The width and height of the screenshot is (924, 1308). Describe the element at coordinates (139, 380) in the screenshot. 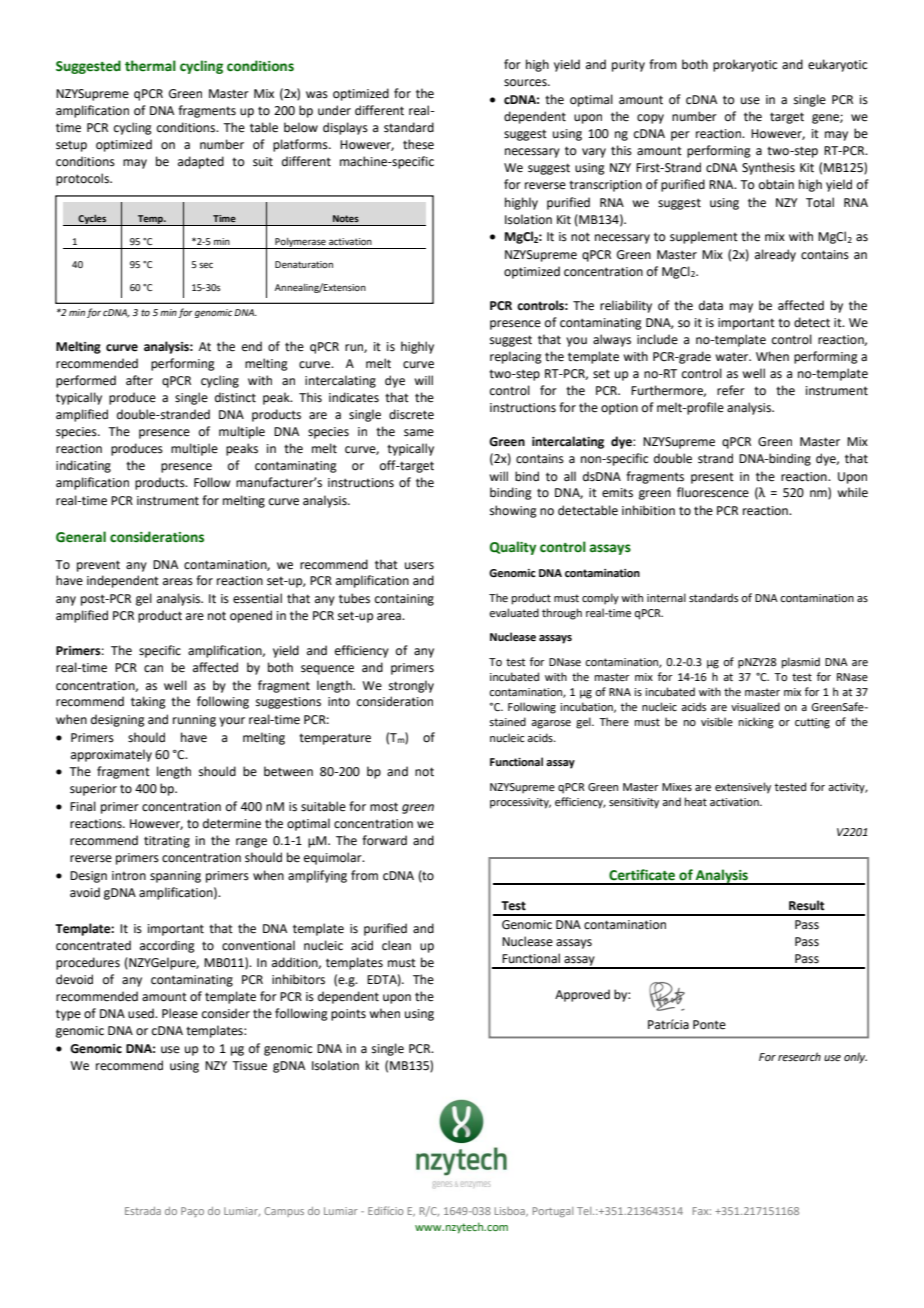

I see `after` at that location.
